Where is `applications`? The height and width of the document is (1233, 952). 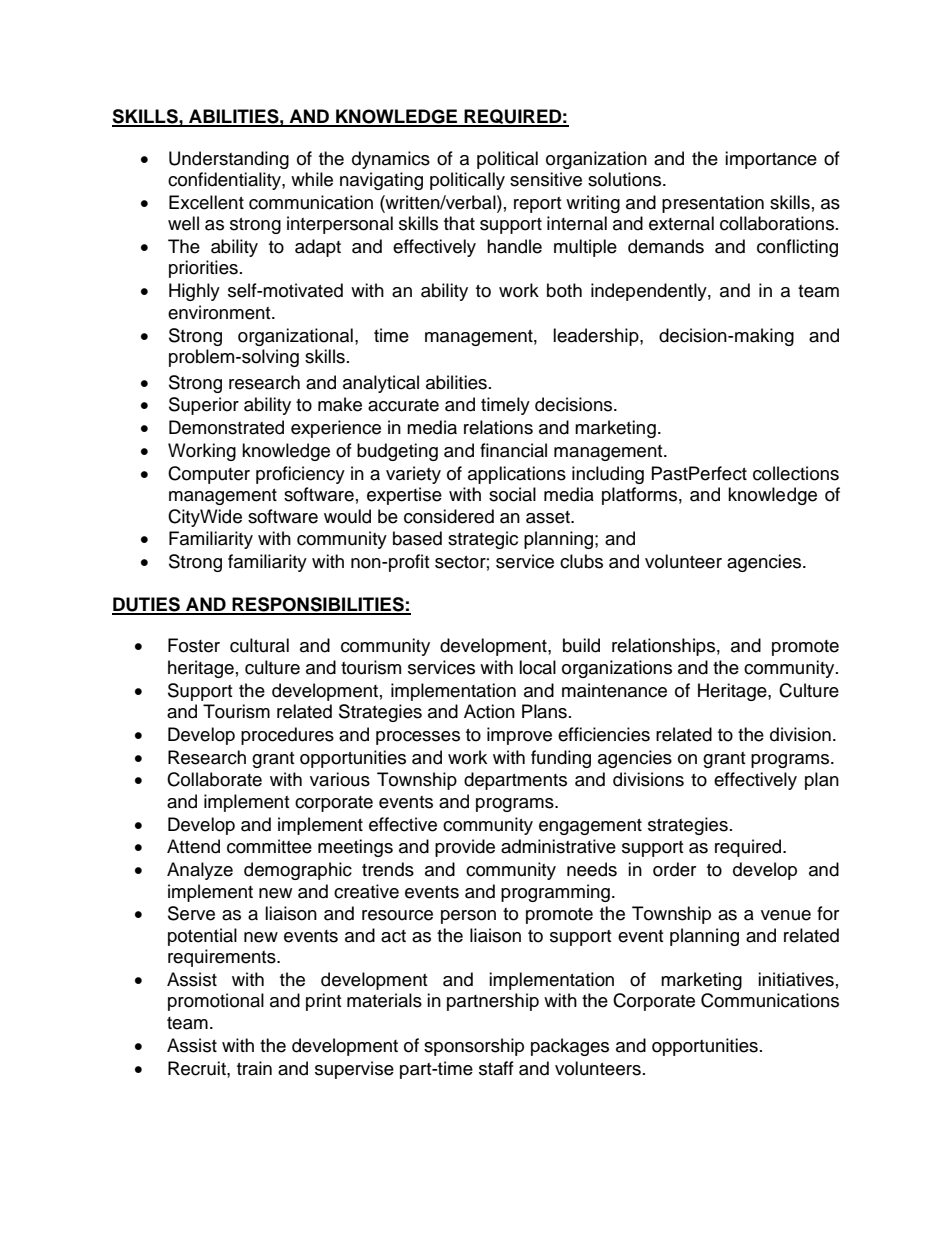 applications is located at coordinates (517, 475).
